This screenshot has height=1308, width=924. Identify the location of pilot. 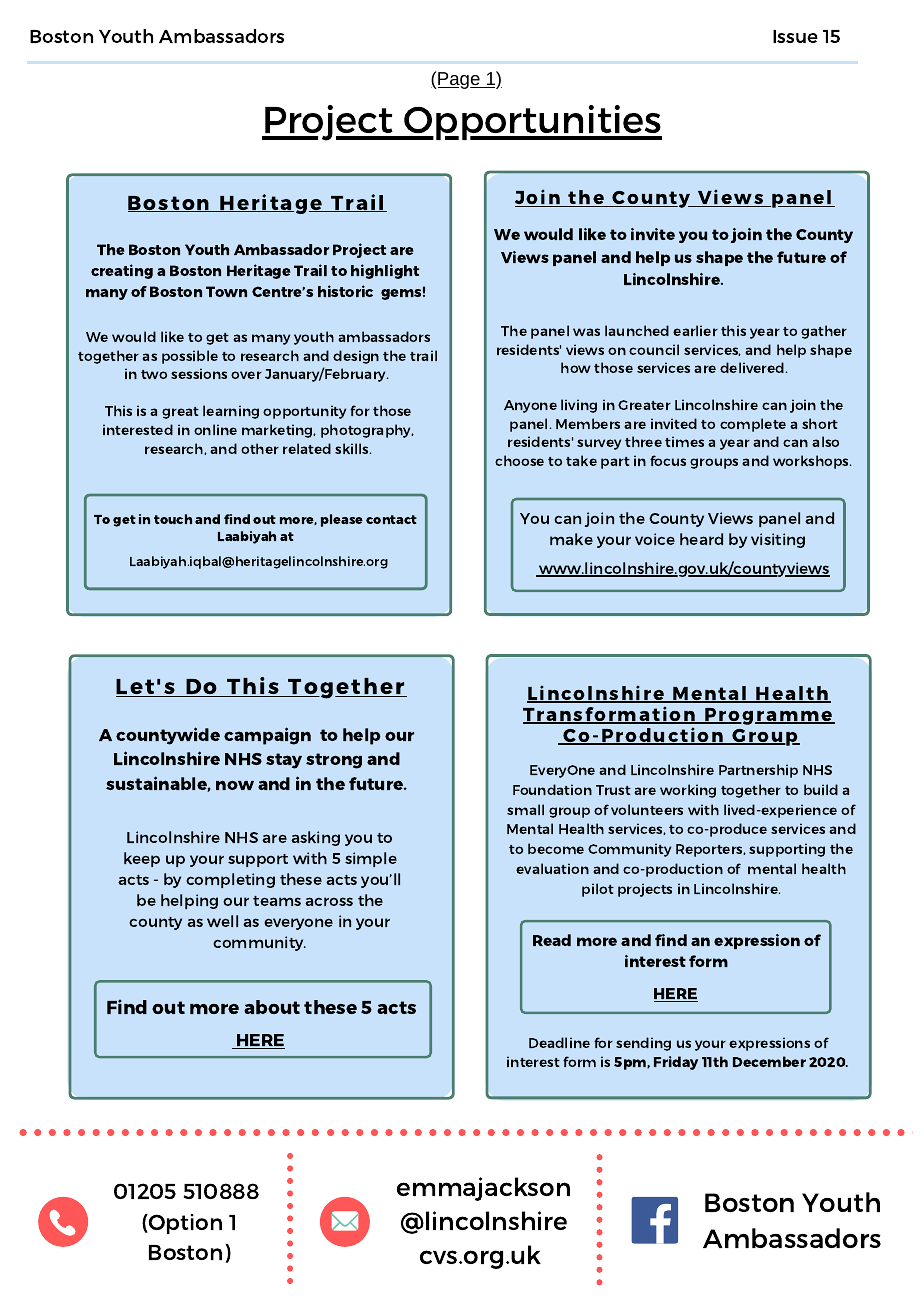
(598, 890).
